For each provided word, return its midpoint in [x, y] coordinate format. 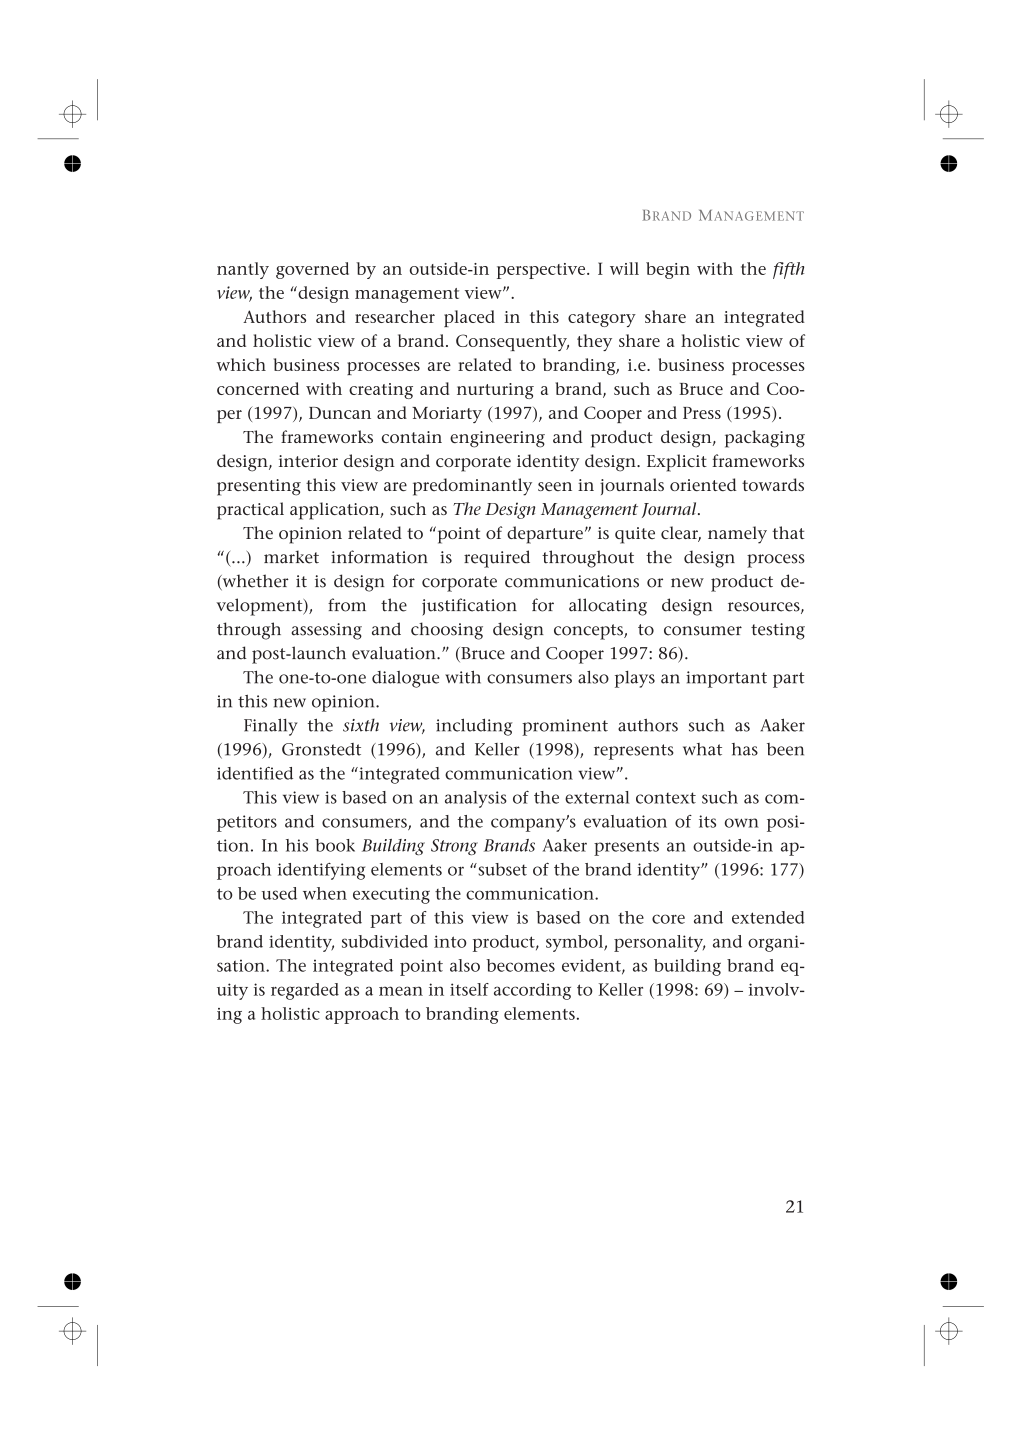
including [474, 727]
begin [668, 270]
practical [250, 511]
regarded [305, 991]
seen [555, 486]
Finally [271, 727]
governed [312, 270]
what [702, 749]
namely [737, 535]
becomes [520, 965]
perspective [542, 271]
